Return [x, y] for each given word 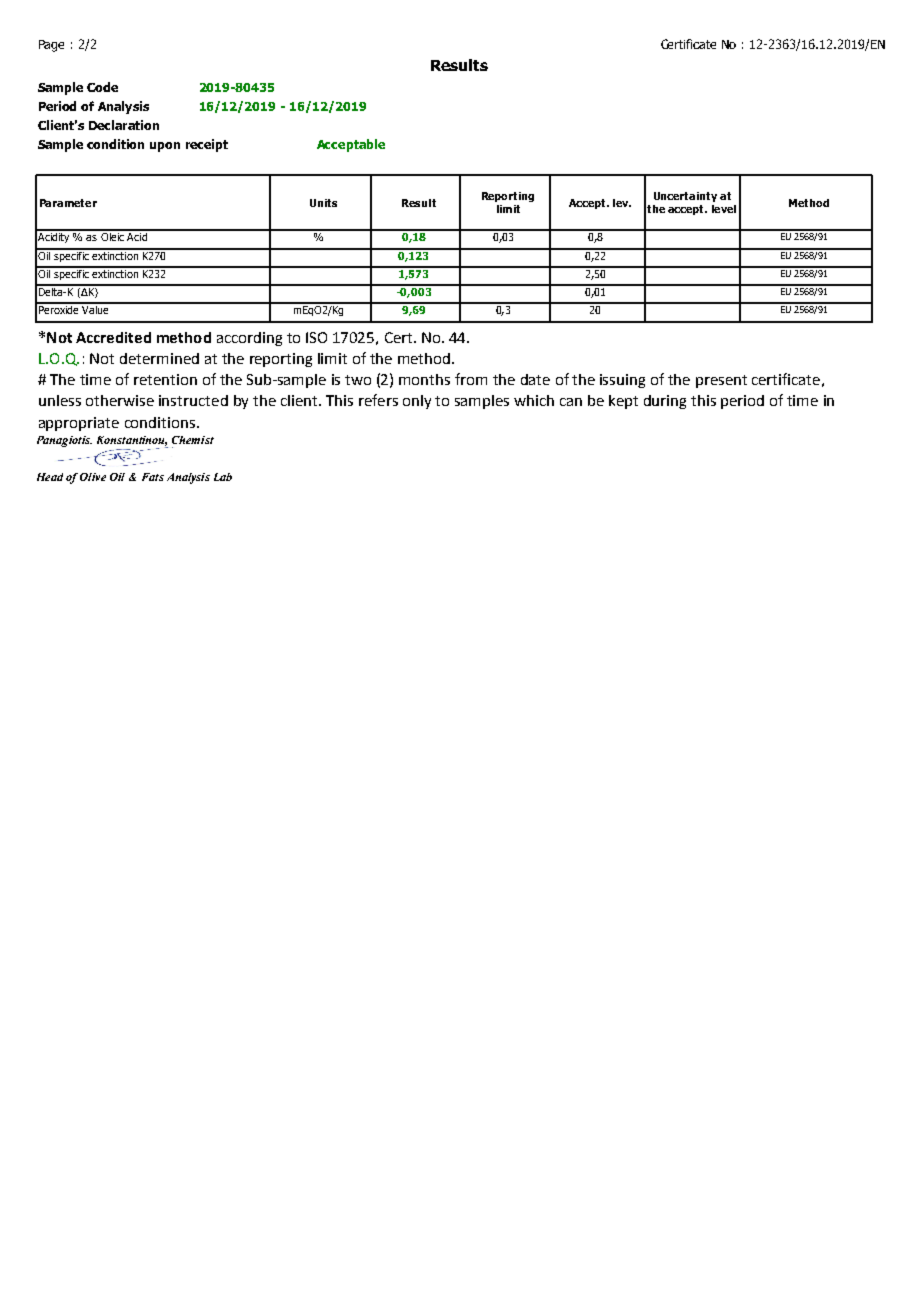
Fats [153, 477]
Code [102, 87]
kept [623, 402]
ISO [316, 337]
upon [165, 147]
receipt [207, 145]
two [358, 380]
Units [323, 203]
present [721, 381]
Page [51, 46]
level [724, 209]
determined [159, 358]
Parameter [68, 203]
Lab [223, 477]
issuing [622, 381]
